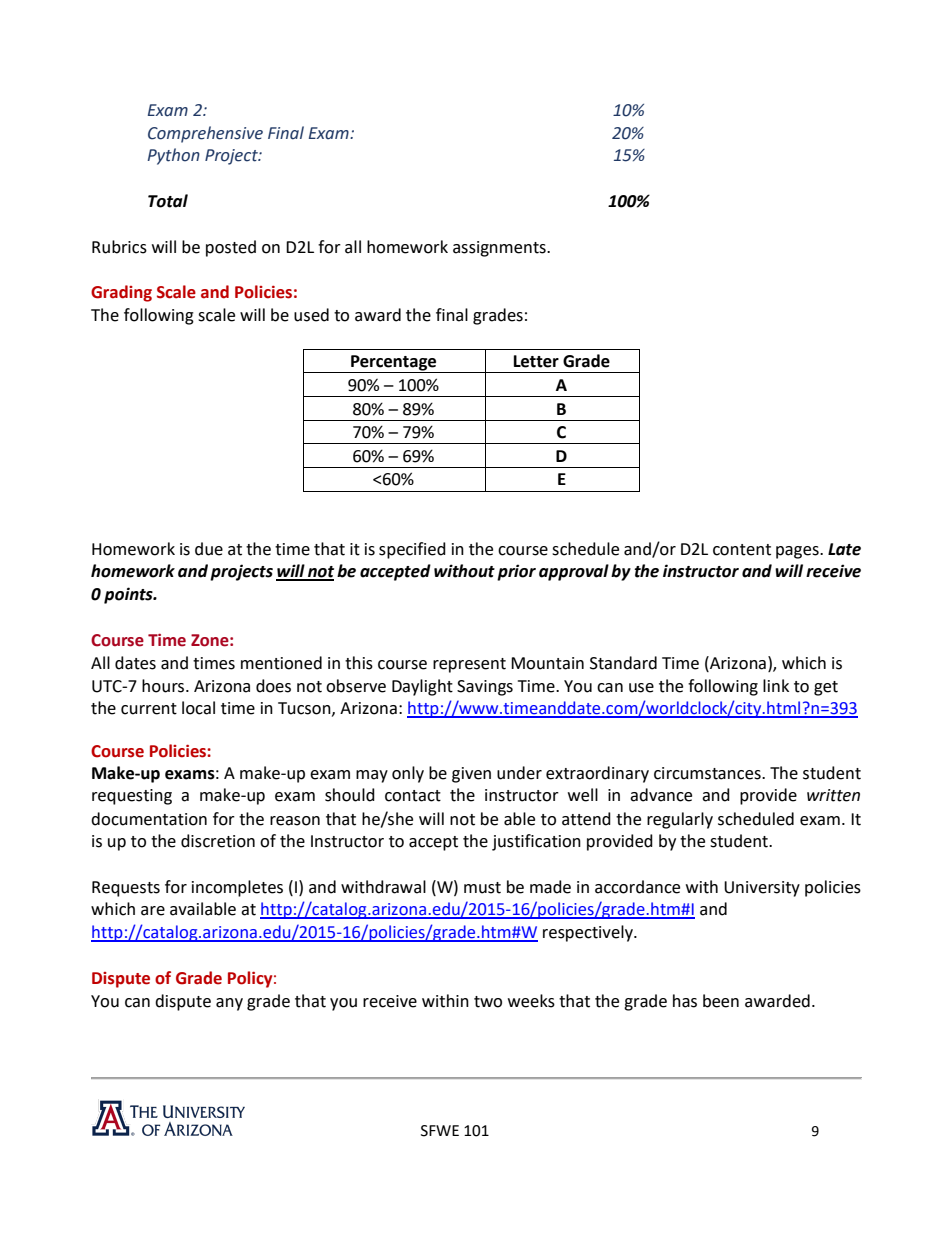  What do you see at coordinates (721, 1001) in the document?
I see `been` at bounding box center [721, 1001].
